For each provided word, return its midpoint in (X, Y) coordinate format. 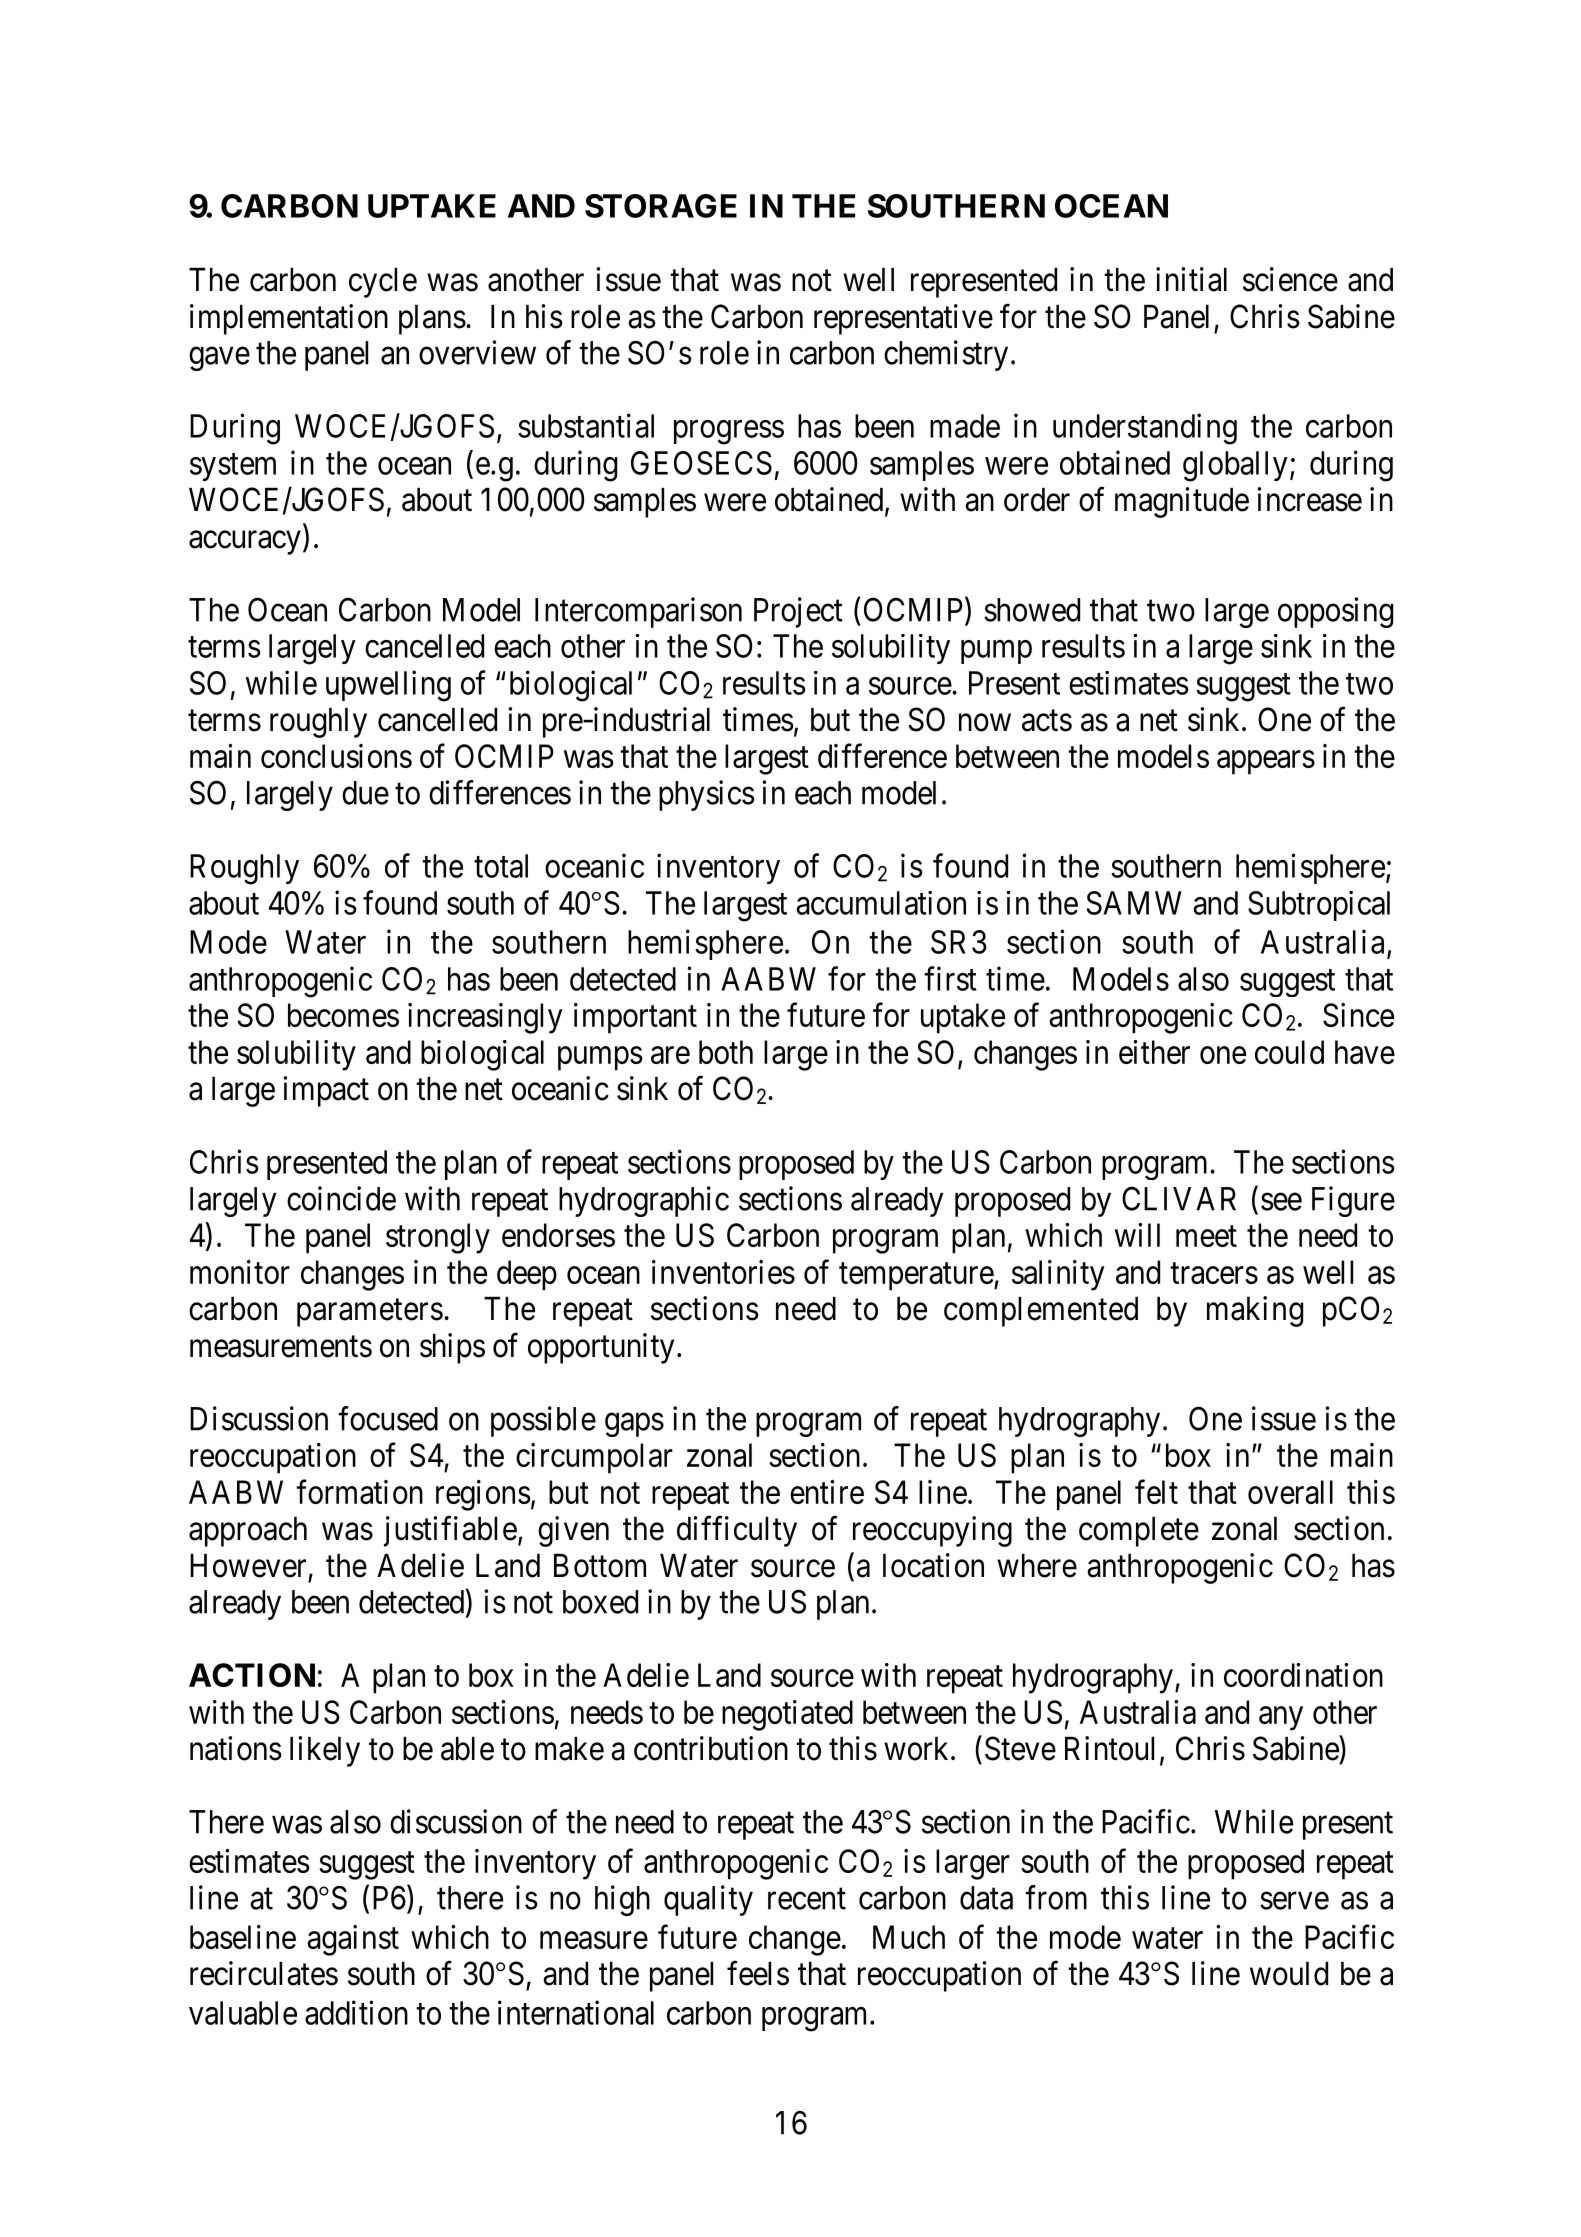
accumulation (881, 903)
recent (807, 1899)
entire (827, 1492)
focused (388, 1418)
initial (1191, 279)
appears (1266, 763)
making (1255, 1311)
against (353, 1940)
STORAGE (661, 206)
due (365, 793)
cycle (383, 283)
